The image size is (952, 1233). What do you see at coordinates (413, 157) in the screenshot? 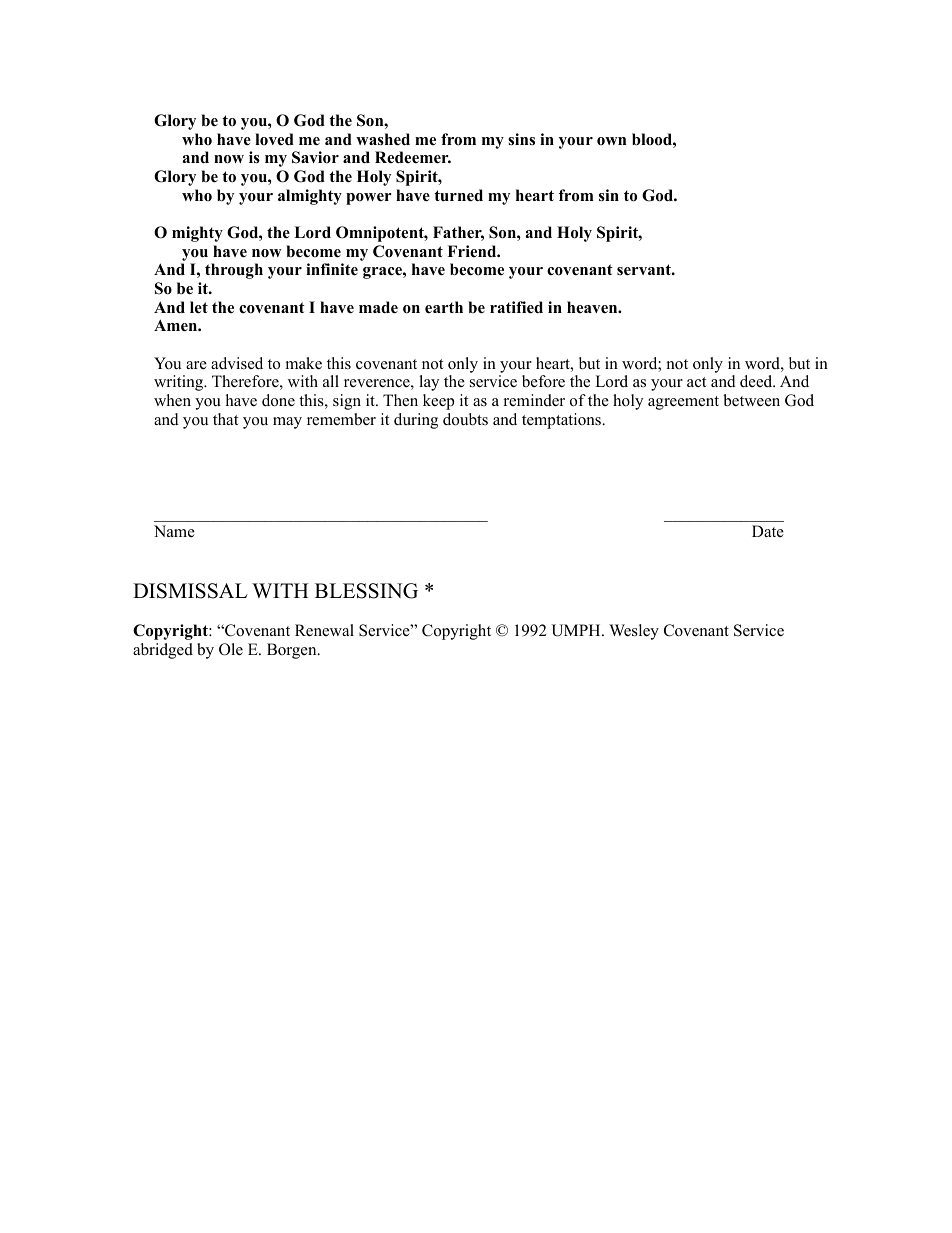
I see `Redeemer` at bounding box center [413, 157].
